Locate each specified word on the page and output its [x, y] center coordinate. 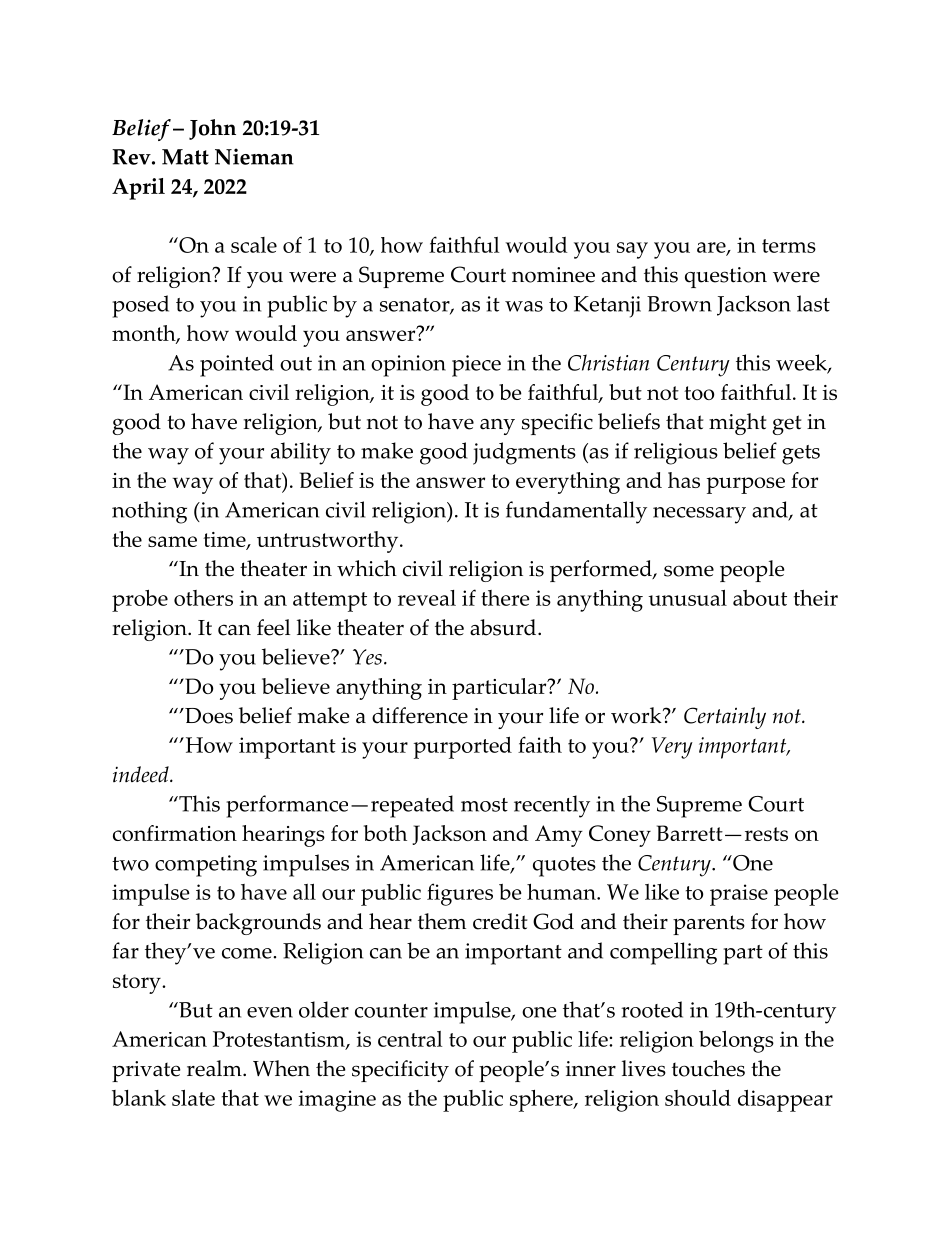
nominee [553, 275]
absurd [504, 627]
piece [476, 366]
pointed [237, 365]
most [484, 805]
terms [789, 246]
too [699, 393]
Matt [185, 157]
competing [206, 866]
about [760, 598]
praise [739, 895]
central [410, 1039]
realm [215, 1068]
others [203, 598]
